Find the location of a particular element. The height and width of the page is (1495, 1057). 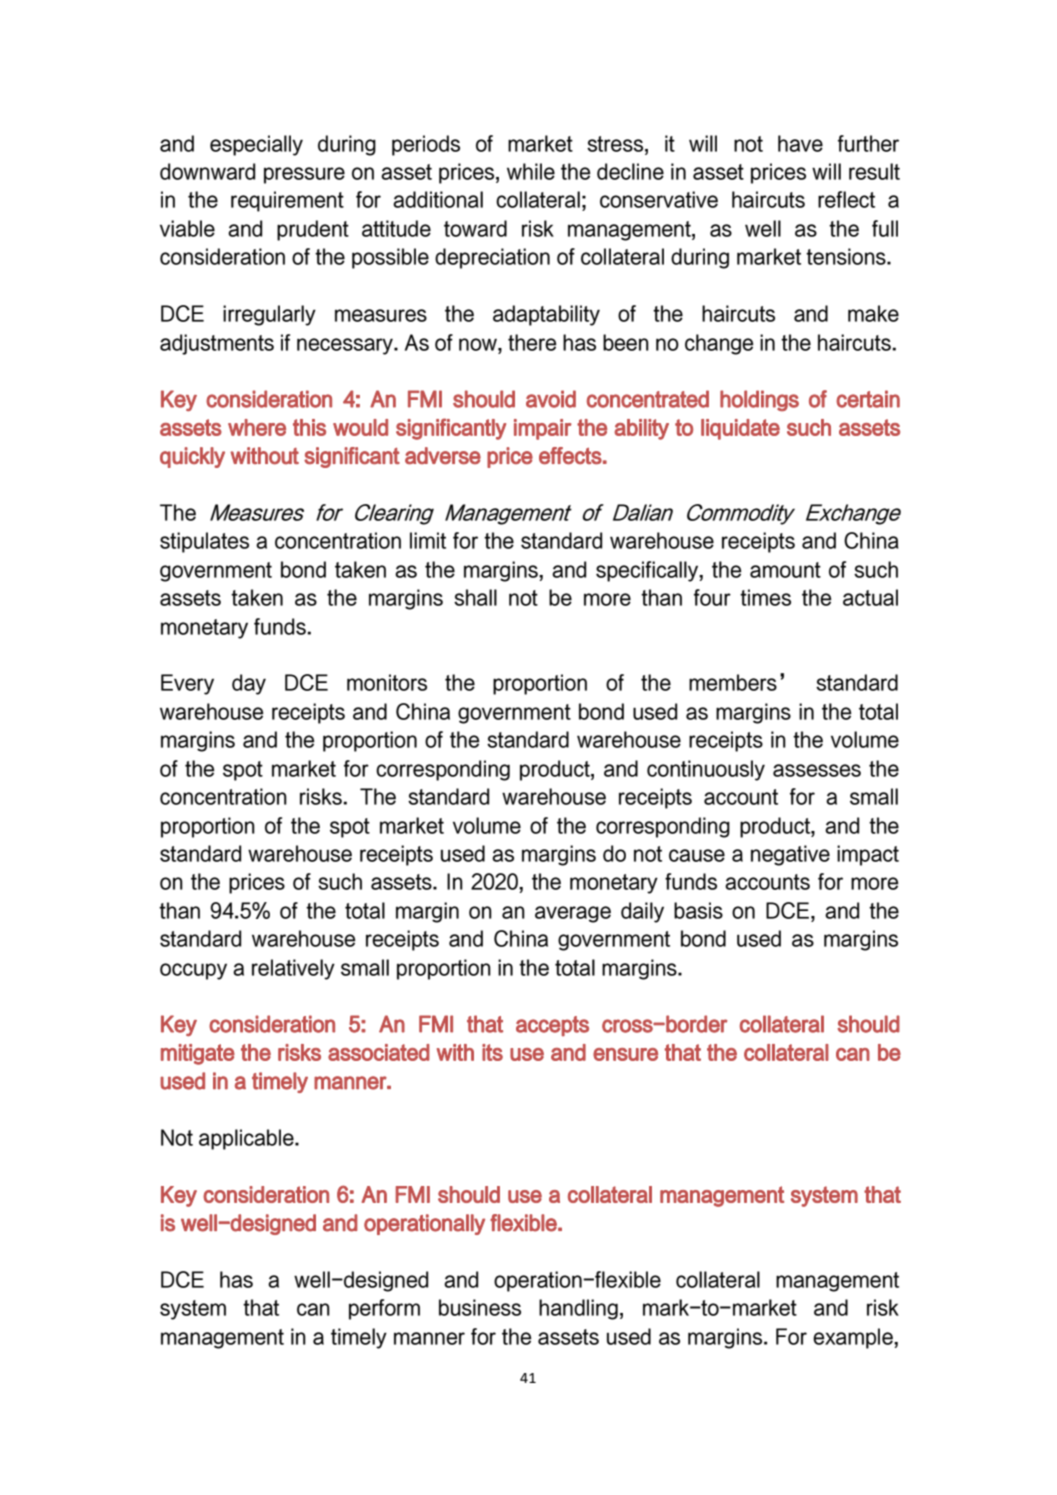

relatively is located at coordinates (293, 969).
